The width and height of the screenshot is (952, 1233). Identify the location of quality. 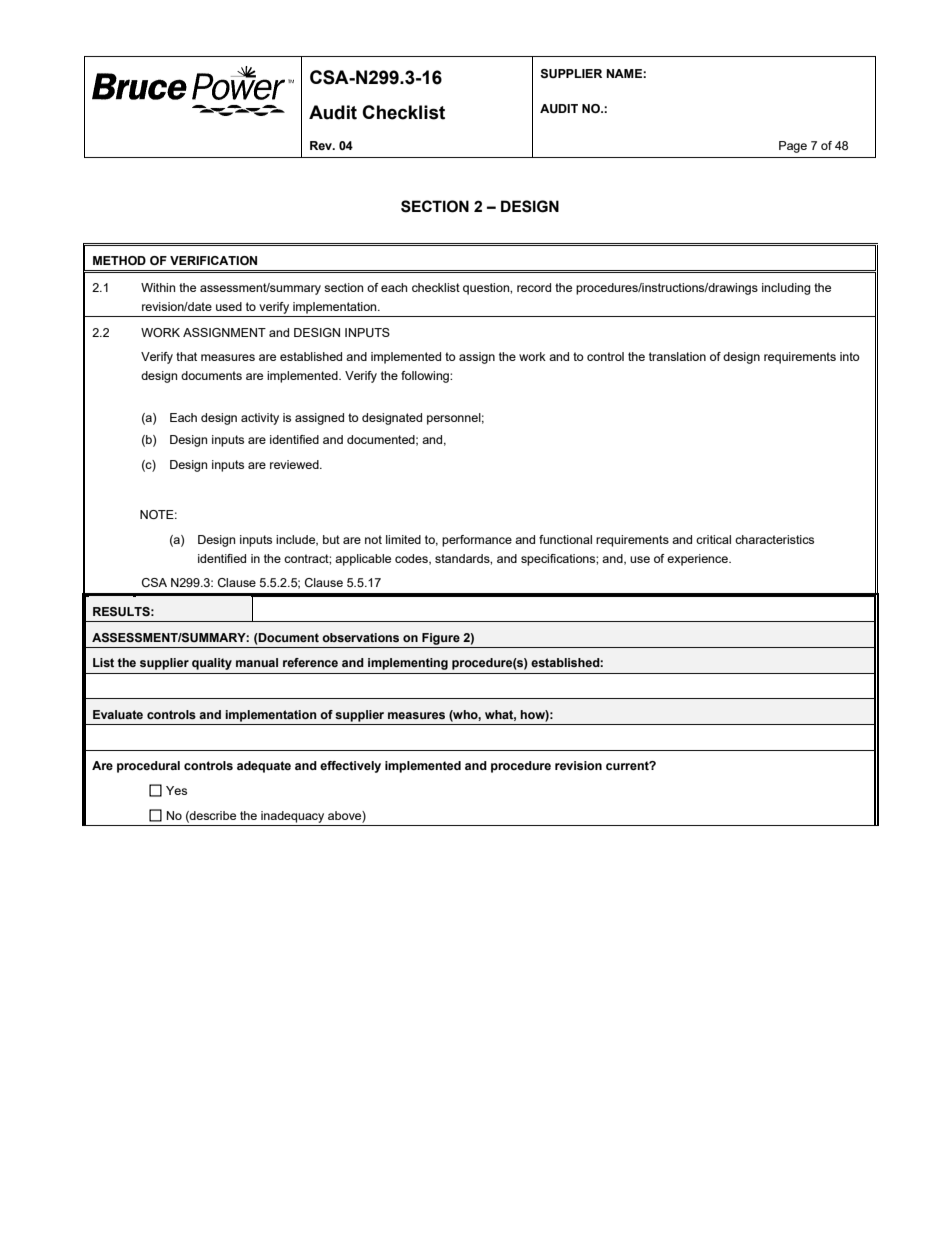
(212, 664).
